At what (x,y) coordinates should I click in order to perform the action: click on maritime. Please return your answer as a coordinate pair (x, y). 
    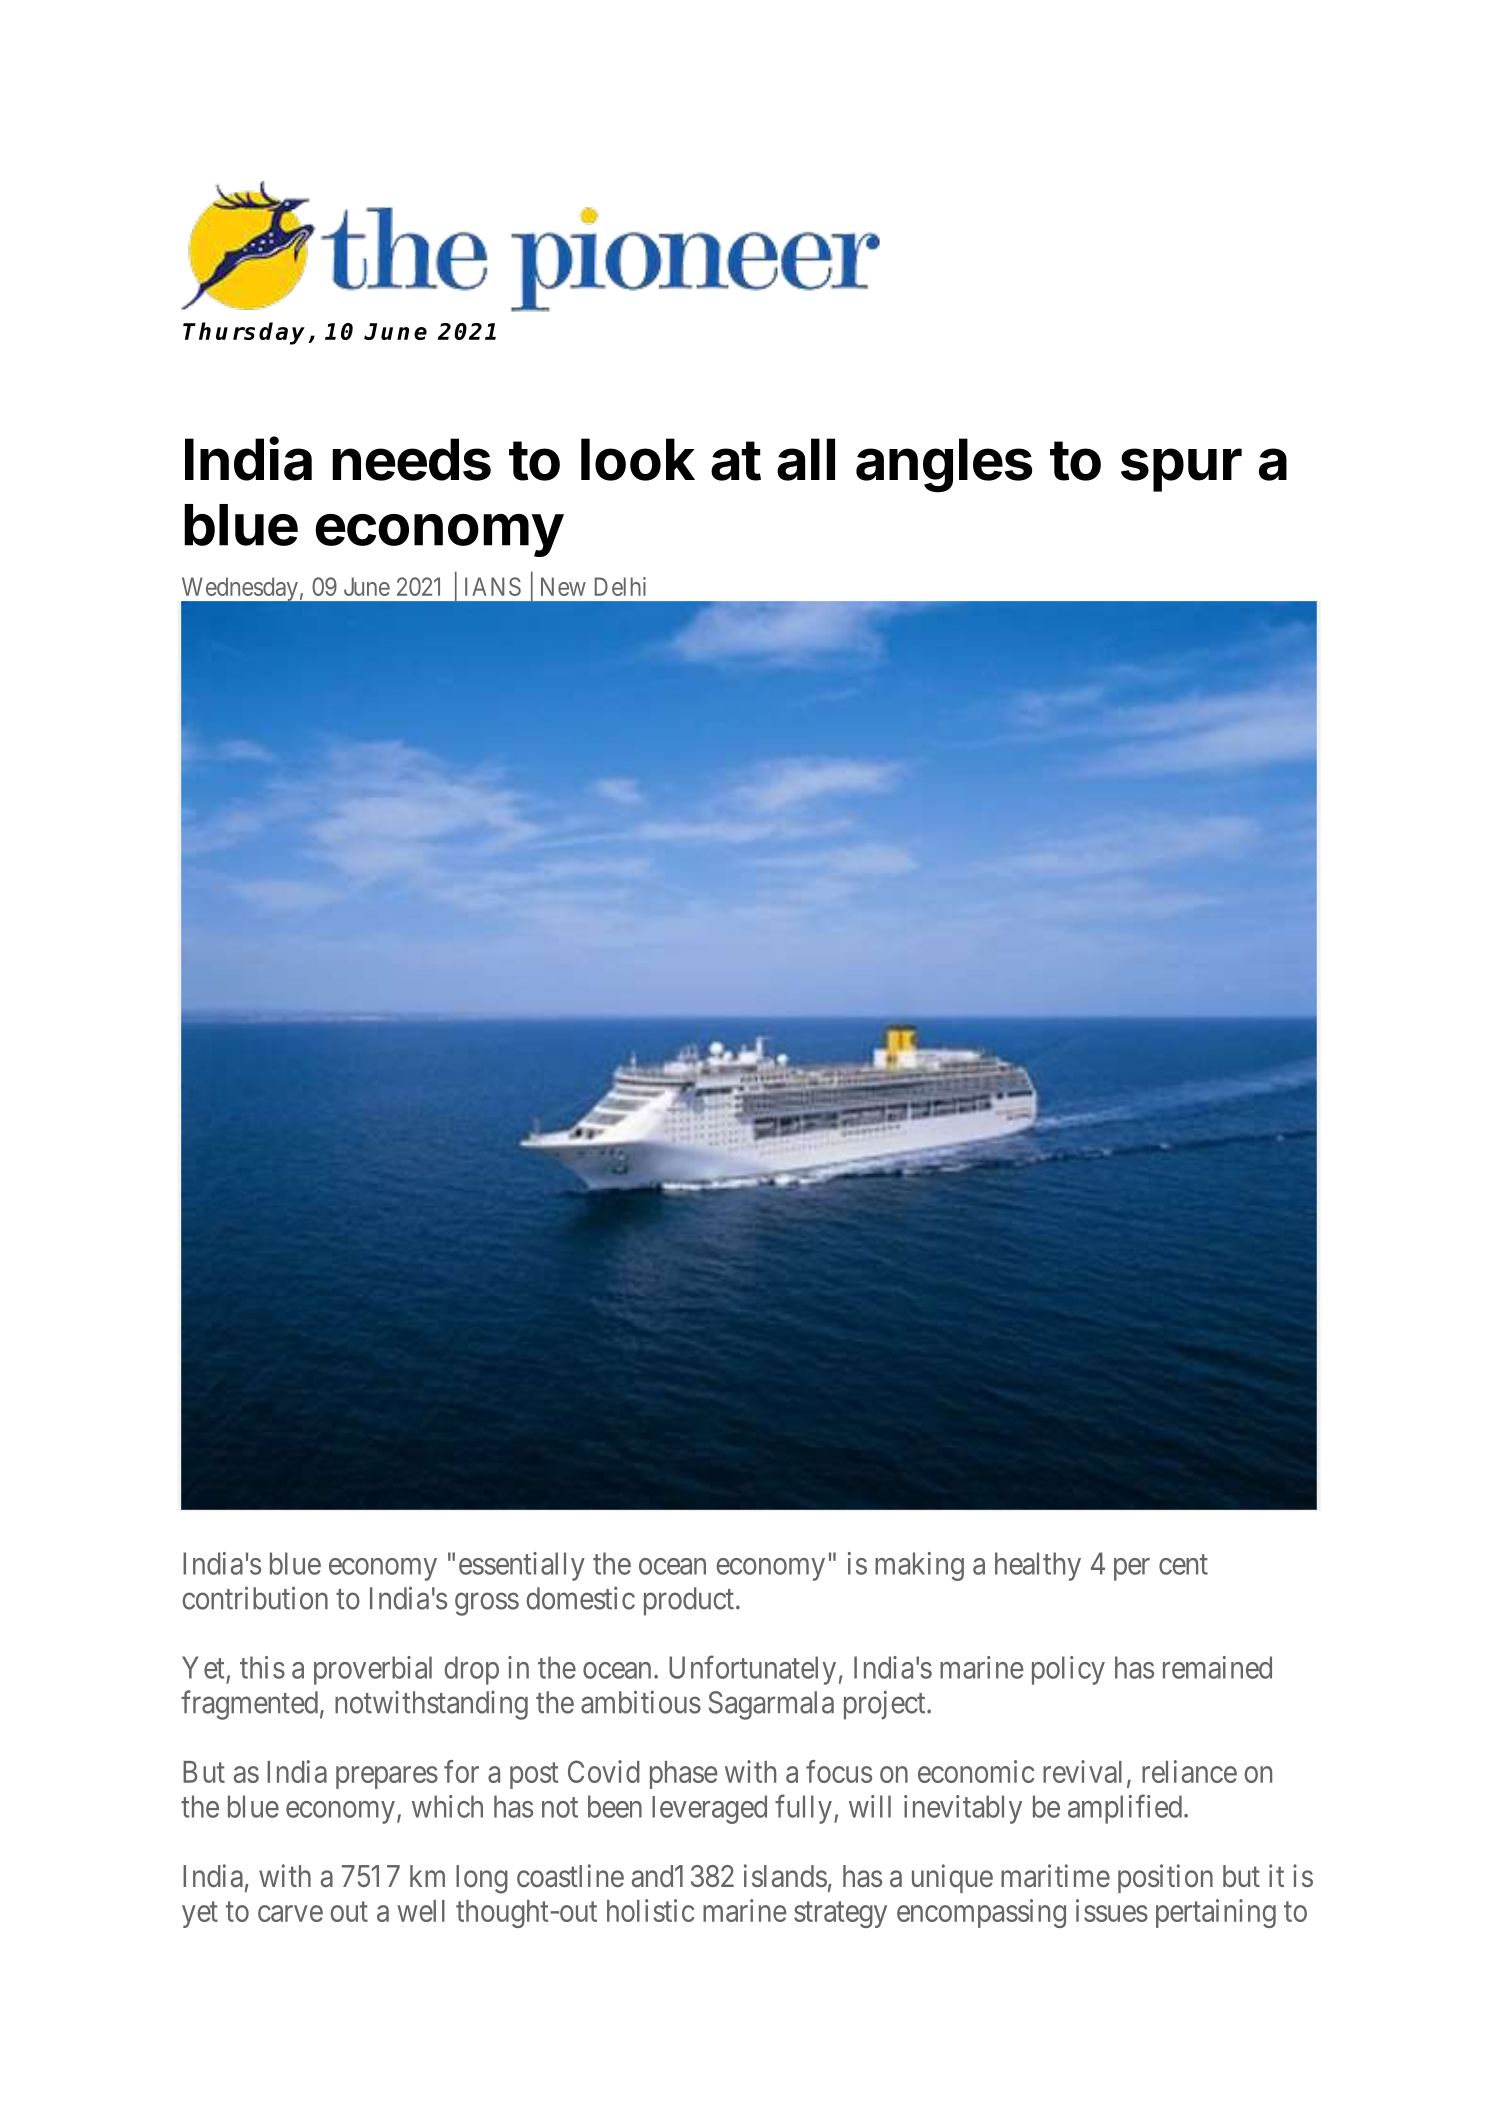
    Looking at the image, I should click on (1055, 1876).
